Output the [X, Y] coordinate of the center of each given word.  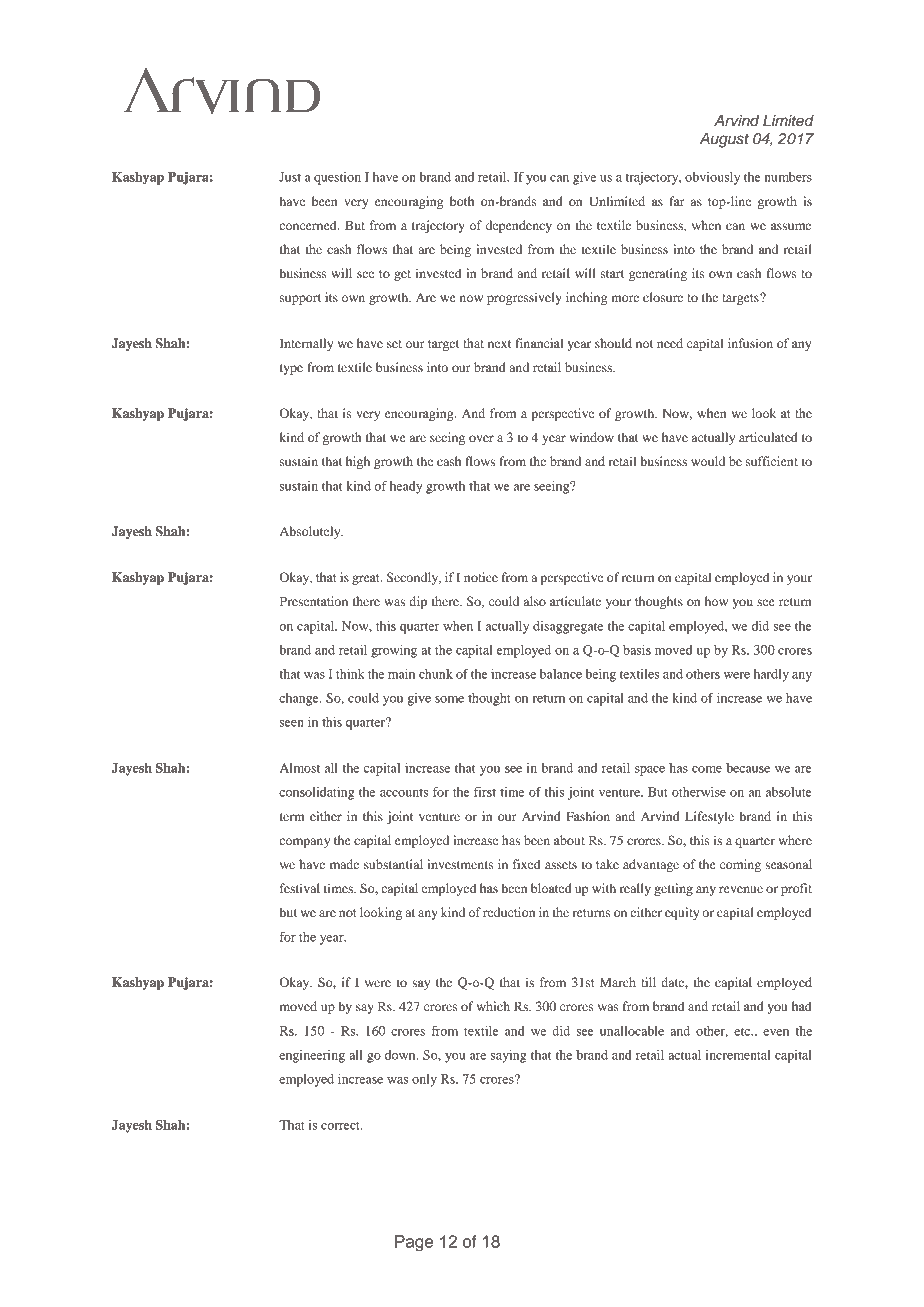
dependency [519, 226]
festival [300, 888]
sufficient [772, 461]
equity [682, 913]
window [592, 437]
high [358, 462]
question [337, 178]
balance [561, 674]
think [350, 674]
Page [414, 1243]
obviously [712, 178]
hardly [771, 675]
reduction [509, 912]
